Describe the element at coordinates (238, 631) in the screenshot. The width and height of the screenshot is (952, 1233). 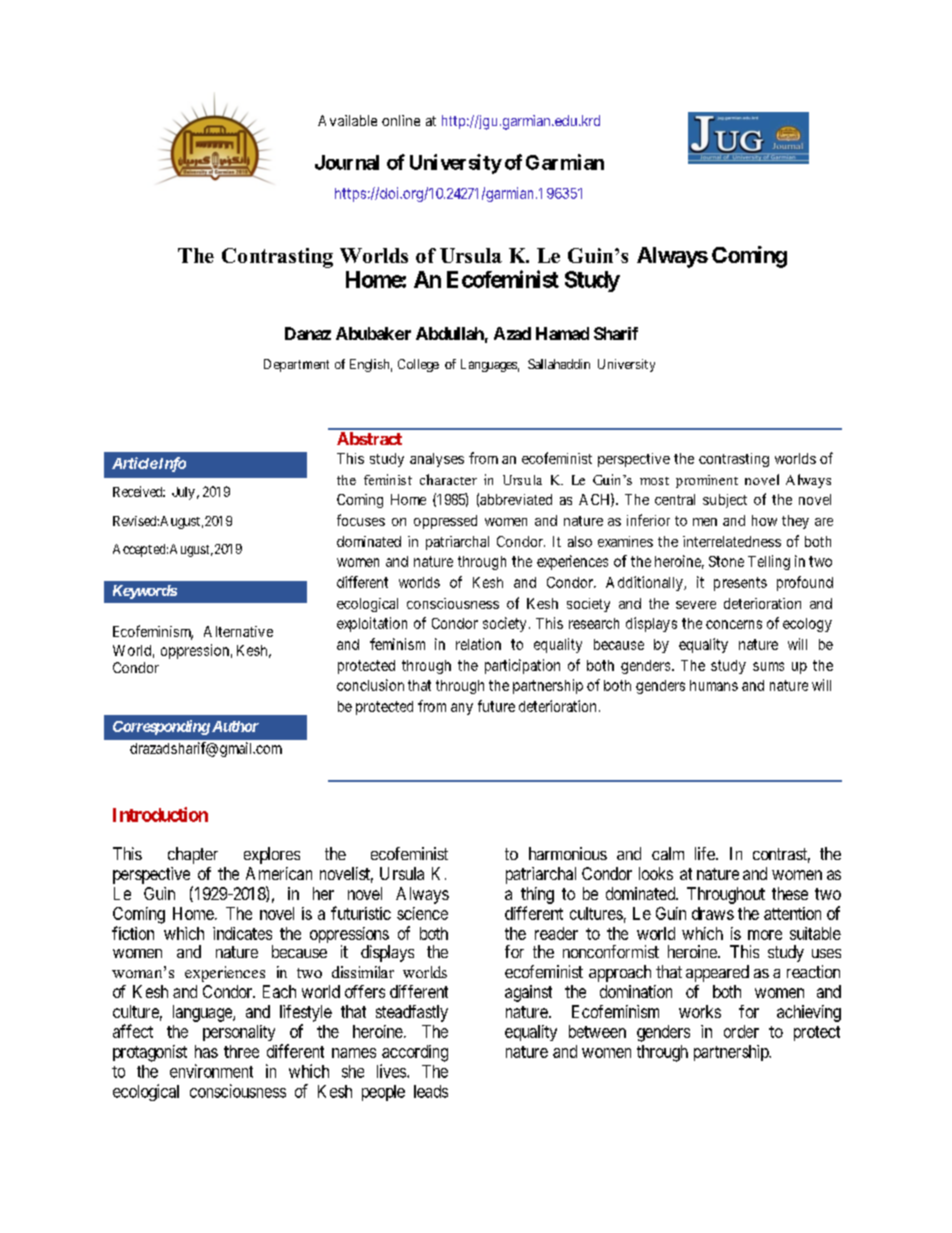
I see `Alternative` at that location.
